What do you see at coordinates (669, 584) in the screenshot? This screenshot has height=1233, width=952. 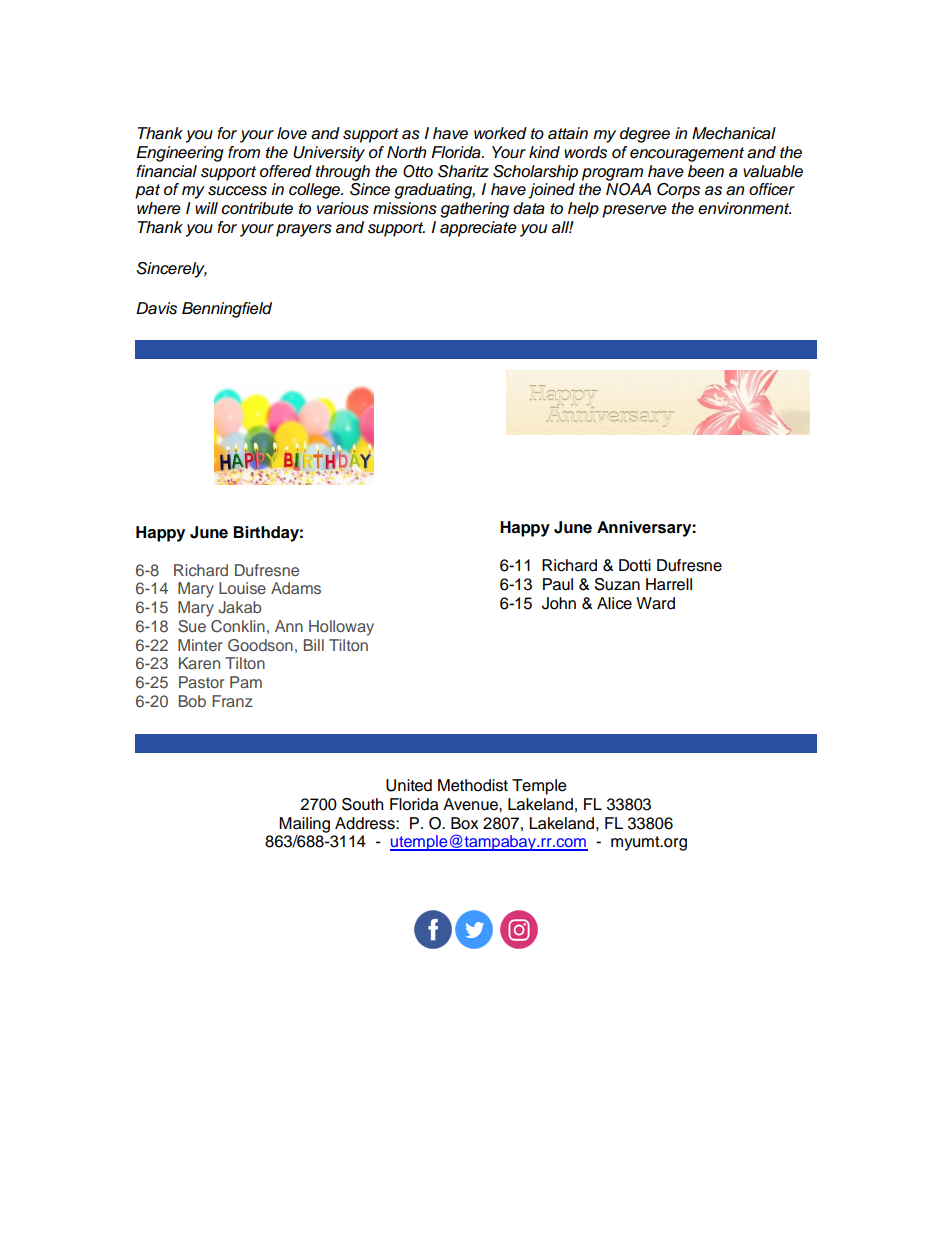 I see `Harrell` at bounding box center [669, 584].
